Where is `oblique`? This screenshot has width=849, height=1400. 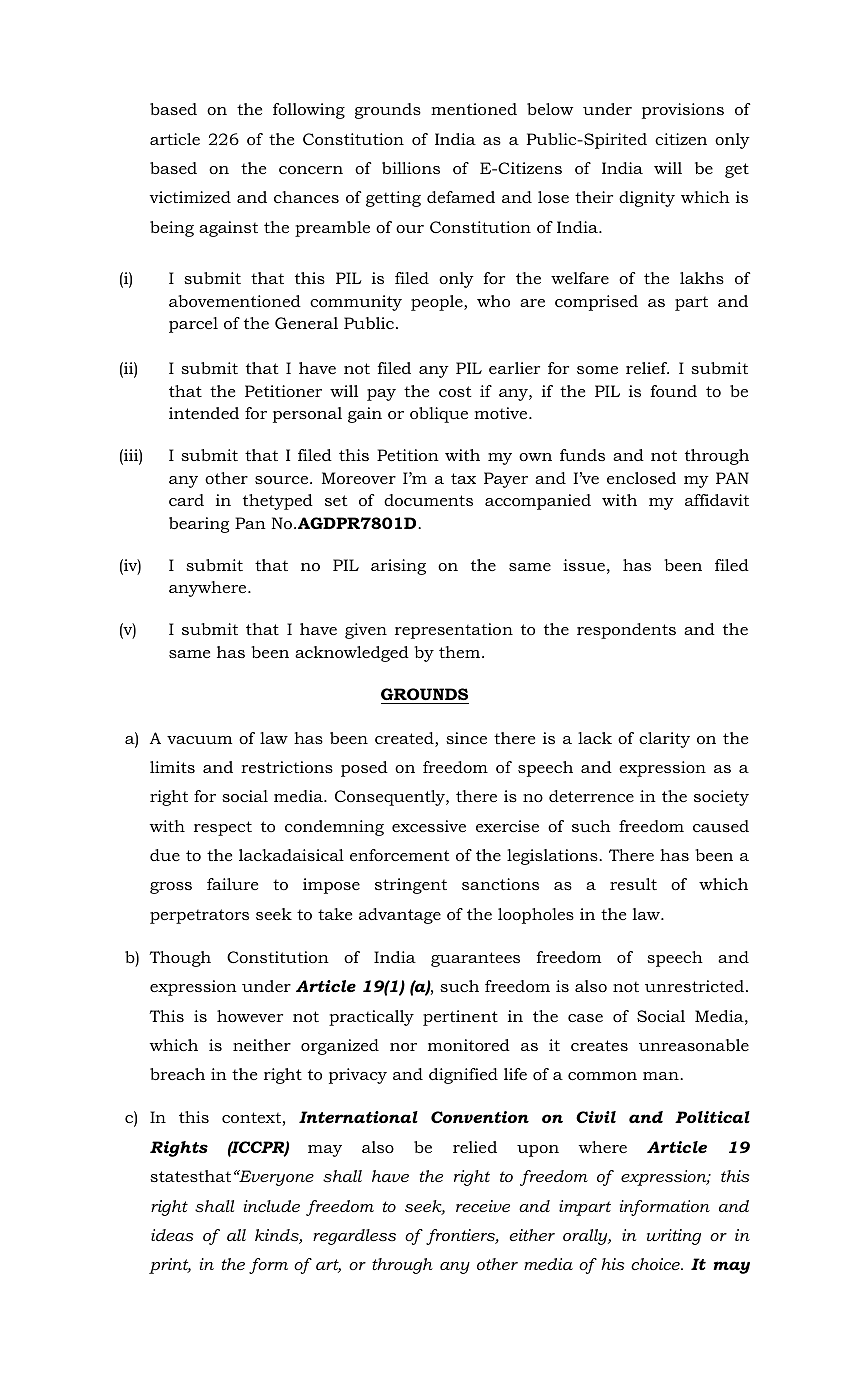
oblique is located at coordinates (439, 415).
